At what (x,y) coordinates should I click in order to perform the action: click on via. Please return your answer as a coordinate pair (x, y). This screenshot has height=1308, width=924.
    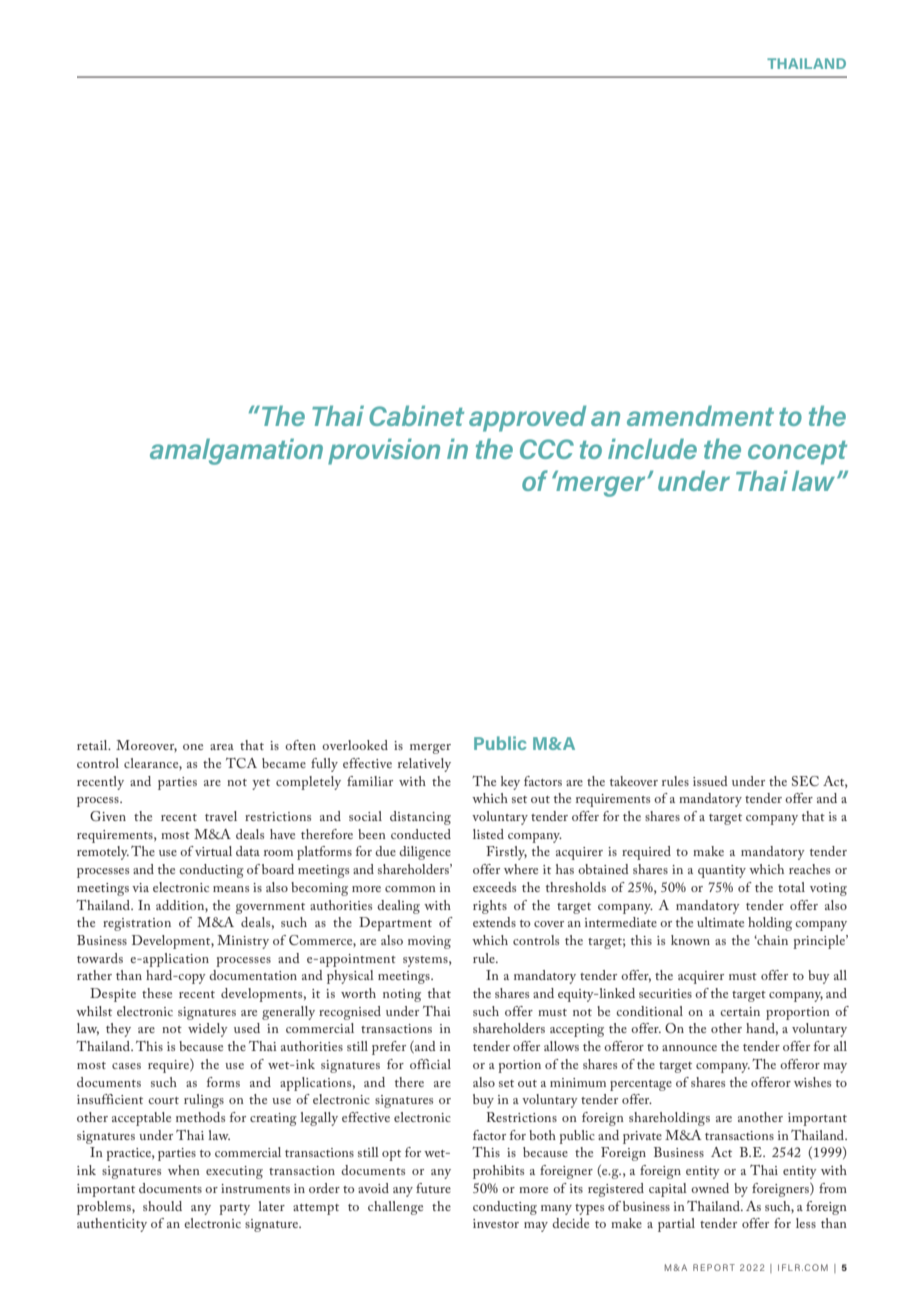
    Looking at the image, I should click on (140, 887).
